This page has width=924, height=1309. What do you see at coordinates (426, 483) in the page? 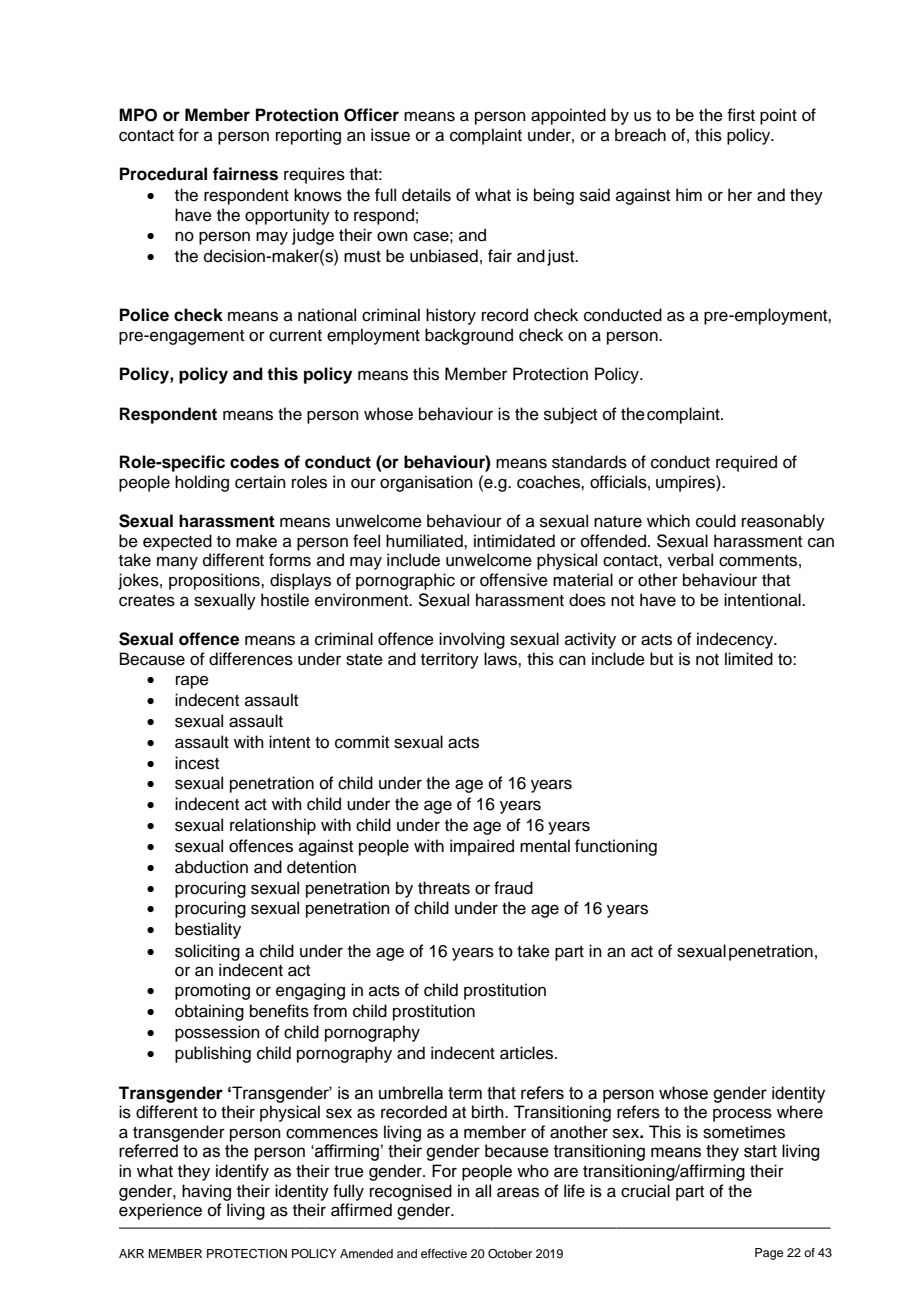
I see `organisation` at bounding box center [426, 483].
